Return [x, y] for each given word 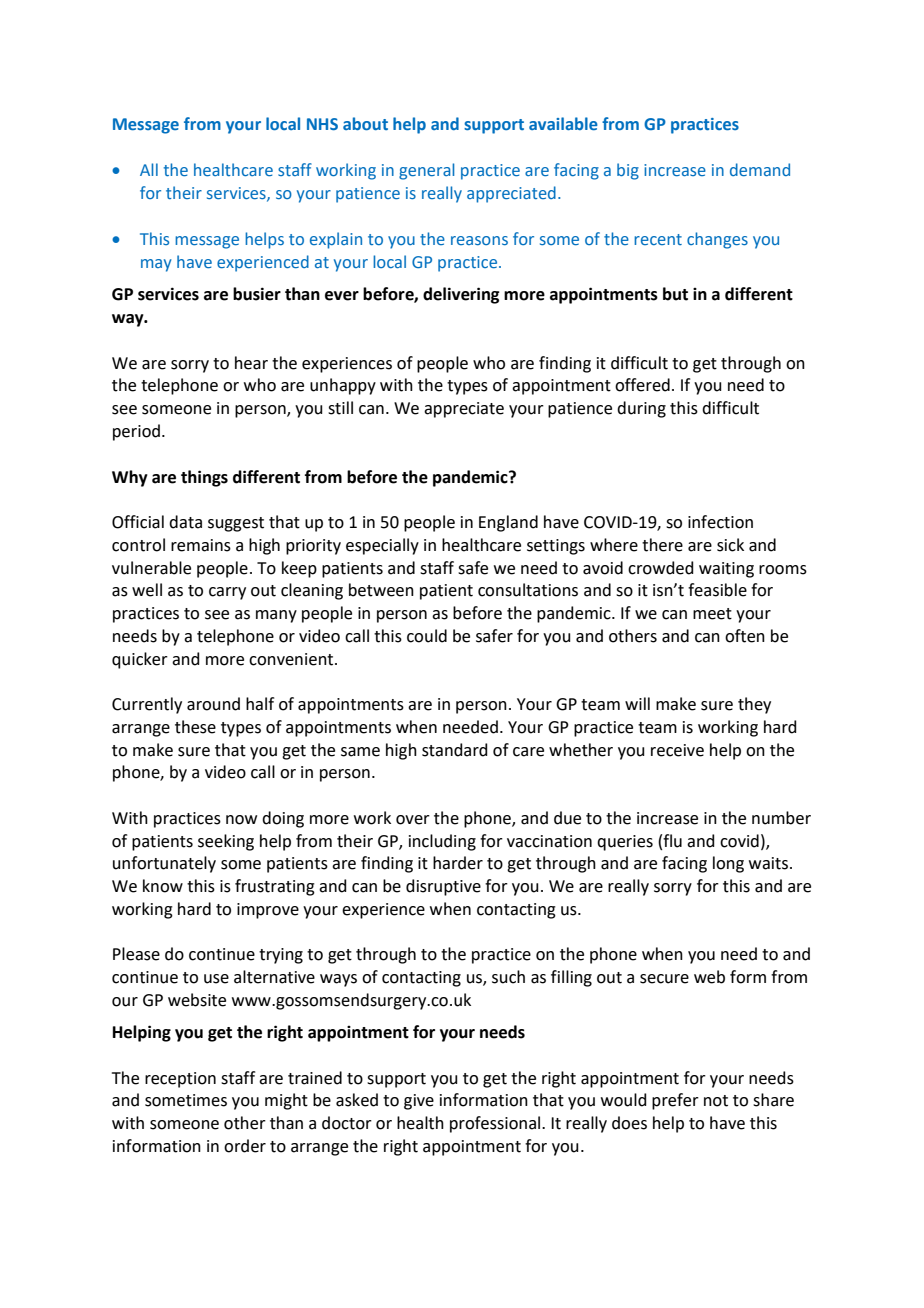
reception [180, 1080]
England [508, 523]
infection [720, 522]
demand [760, 169]
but [675, 294]
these [195, 727]
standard [455, 750]
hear [251, 363]
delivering [461, 295]
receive [677, 750]
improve [268, 911]
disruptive [443, 887]
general [426, 171]
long [728, 864]
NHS [322, 124]
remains [201, 545]
